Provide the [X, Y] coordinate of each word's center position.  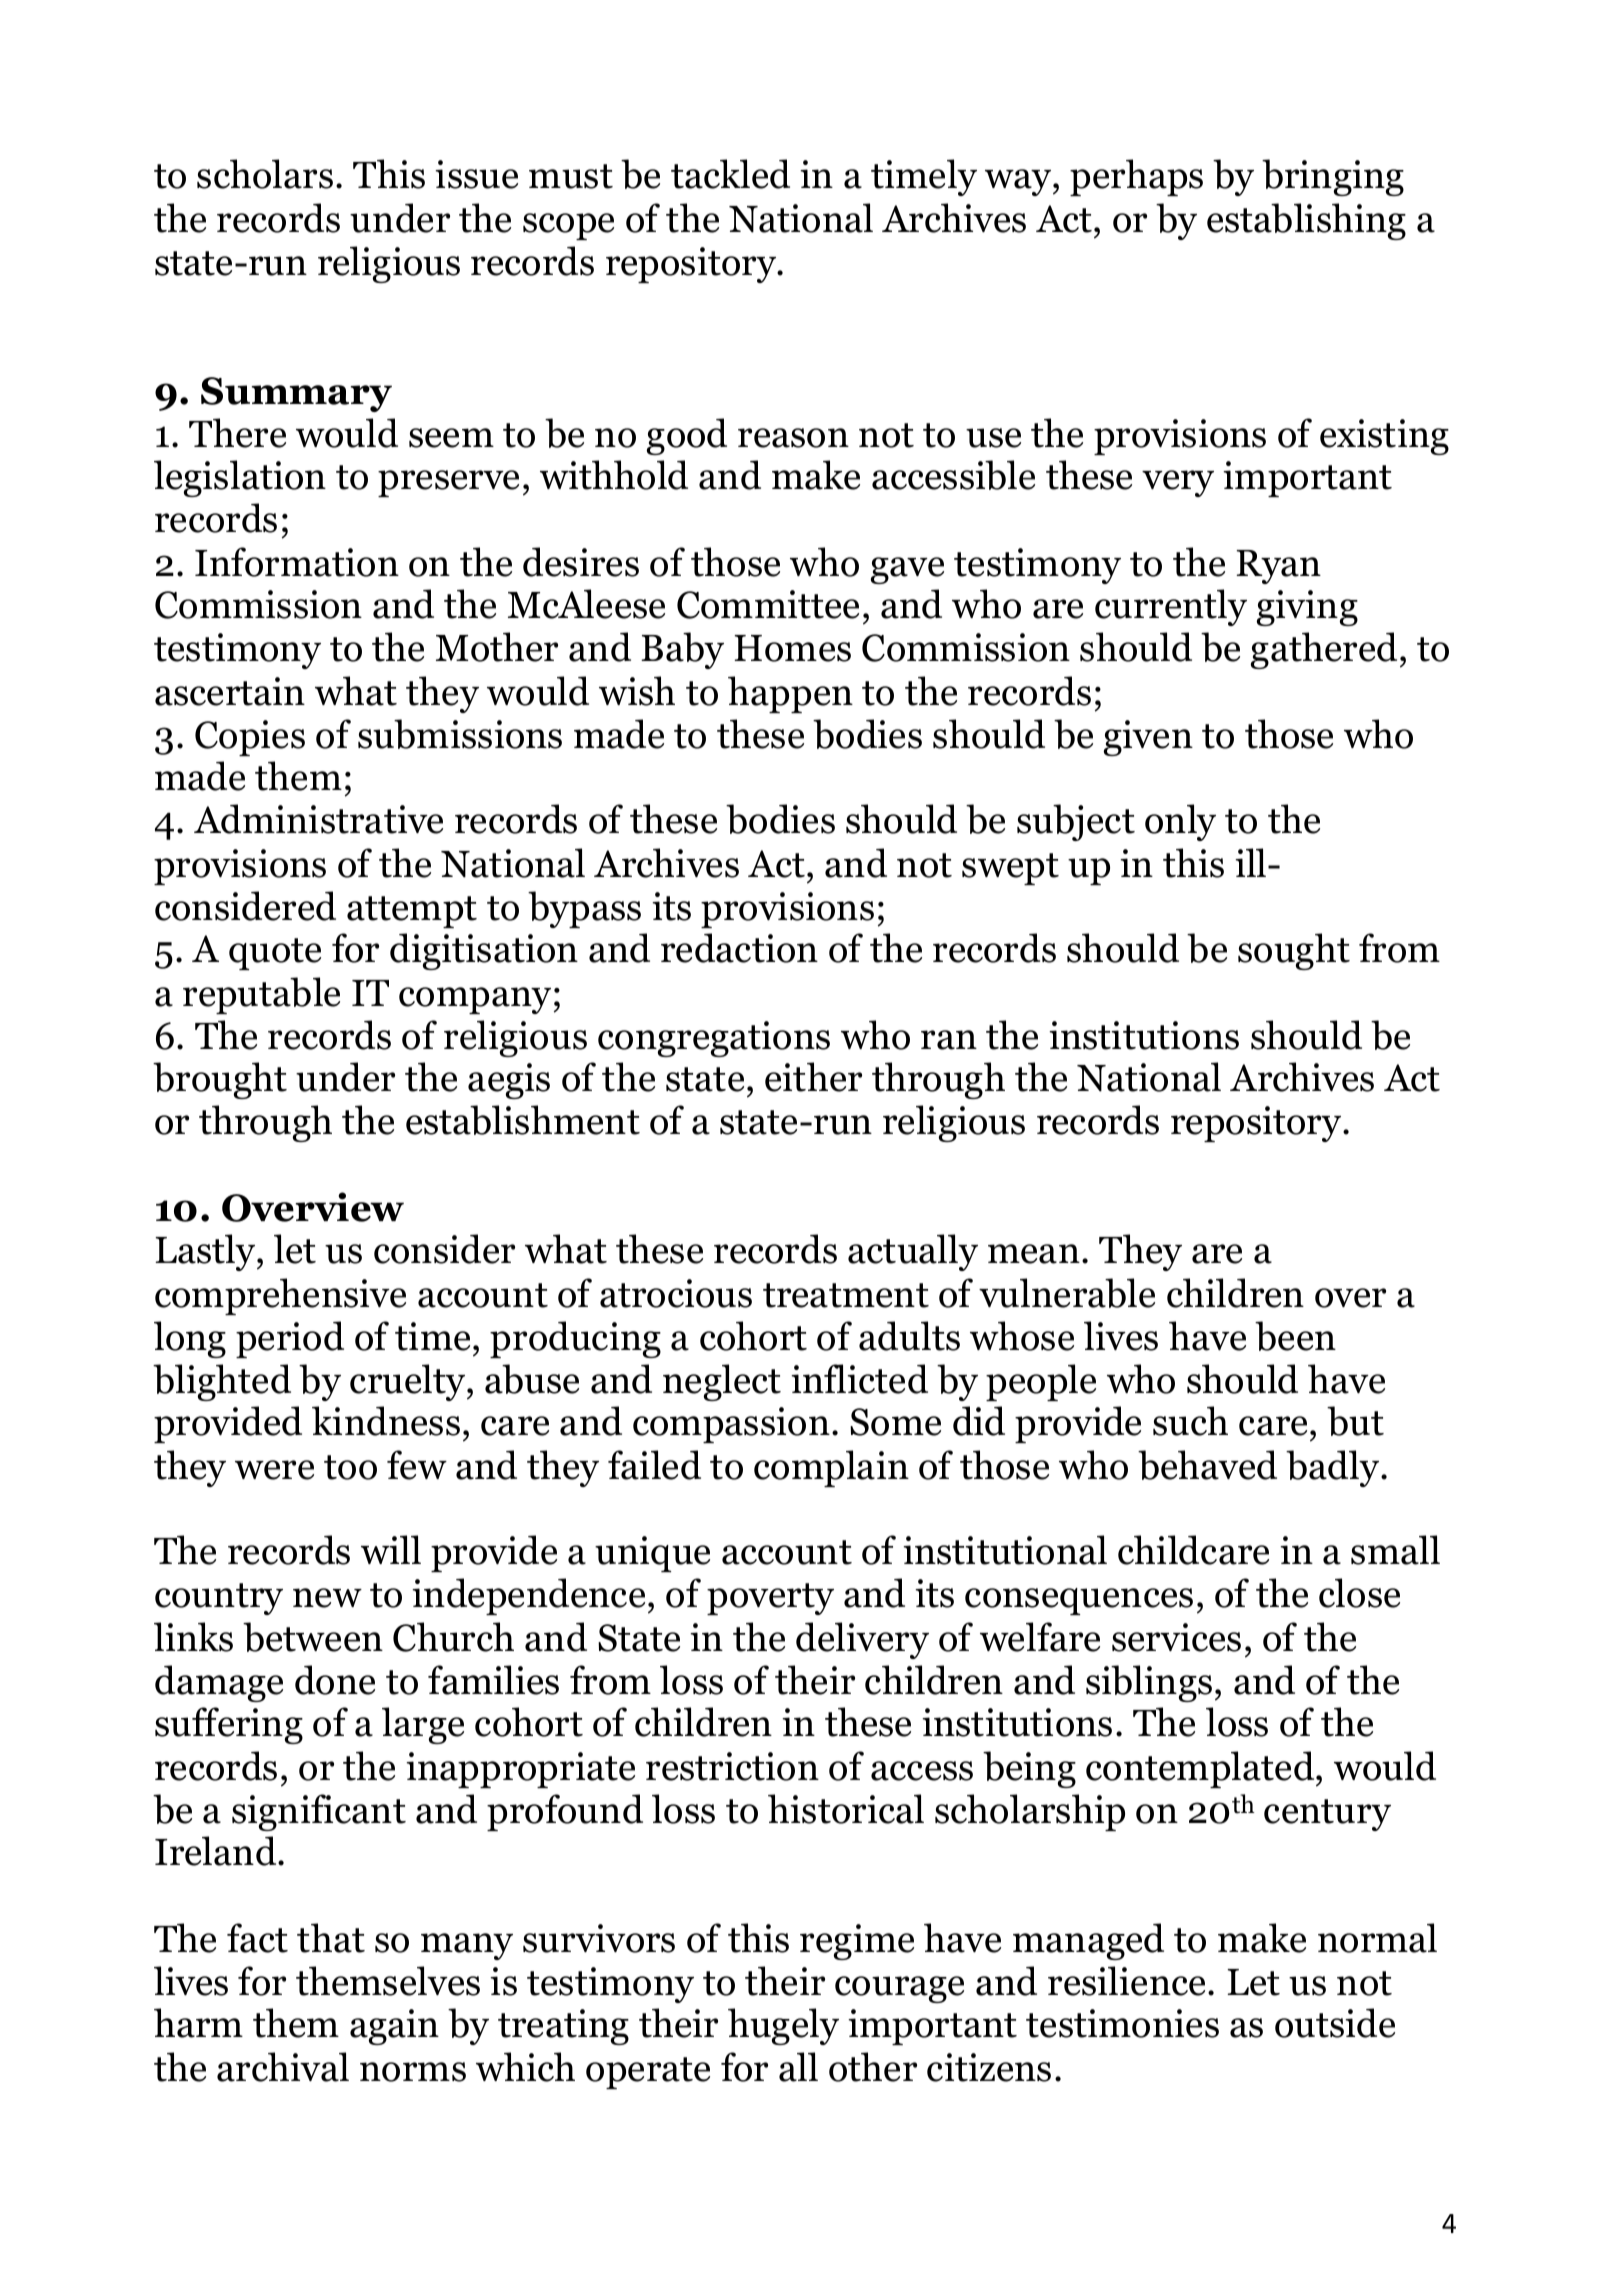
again [394, 2027]
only [1180, 822]
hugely [783, 2026]
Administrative [318, 819]
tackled [730, 174]
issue [476, 174]
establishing [1306, 221]
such [1190, 1421]
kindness [386, 1421]
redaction [739, 948]
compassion [731, 1425]
